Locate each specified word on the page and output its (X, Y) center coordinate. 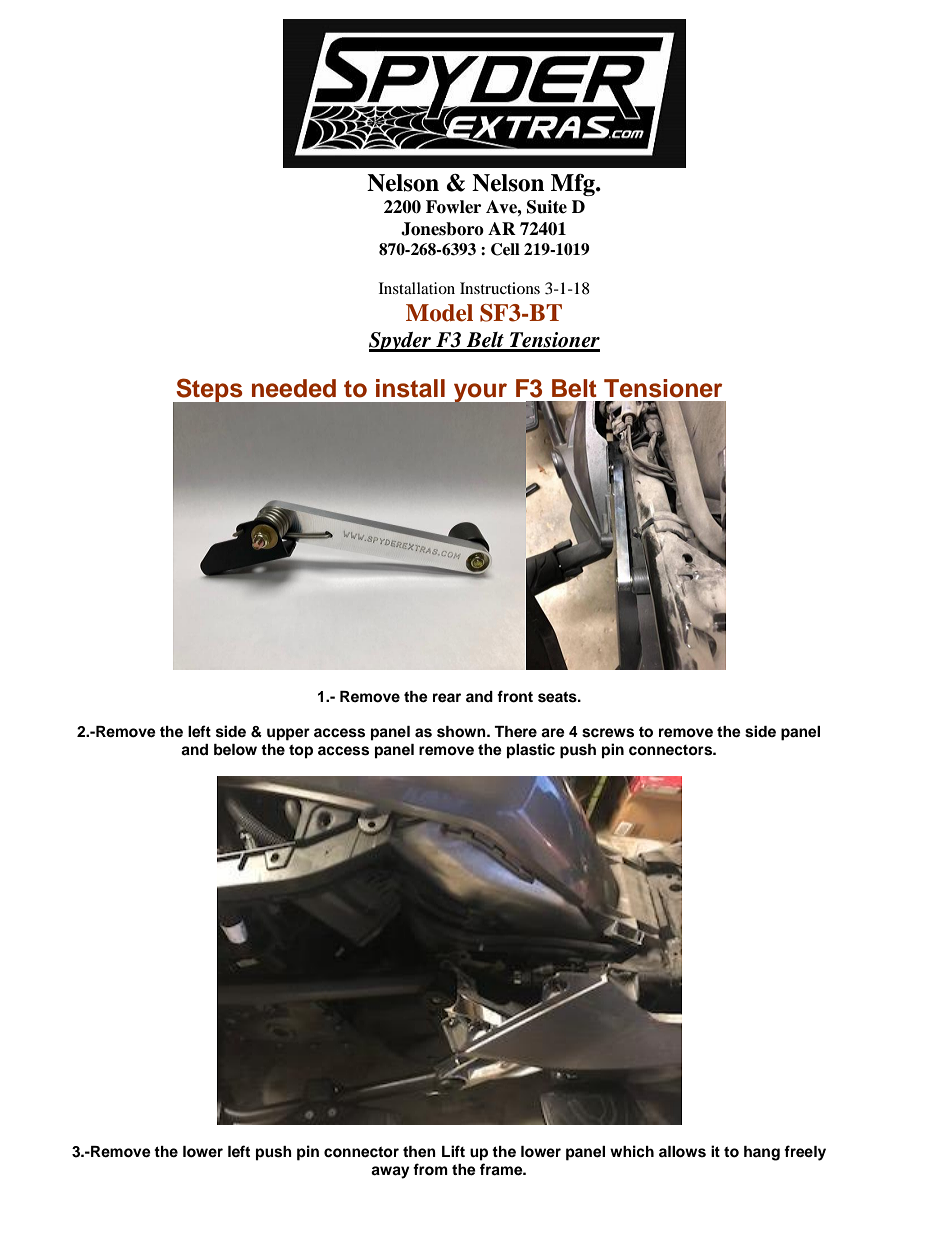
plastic (531, 751)
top (301, 752)
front (515, 696)
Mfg (574, 185)
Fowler (453, 207)
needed (294, 388)
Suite (547, 207)
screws (608, 733)
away (390, 1172)
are (553, 733)
